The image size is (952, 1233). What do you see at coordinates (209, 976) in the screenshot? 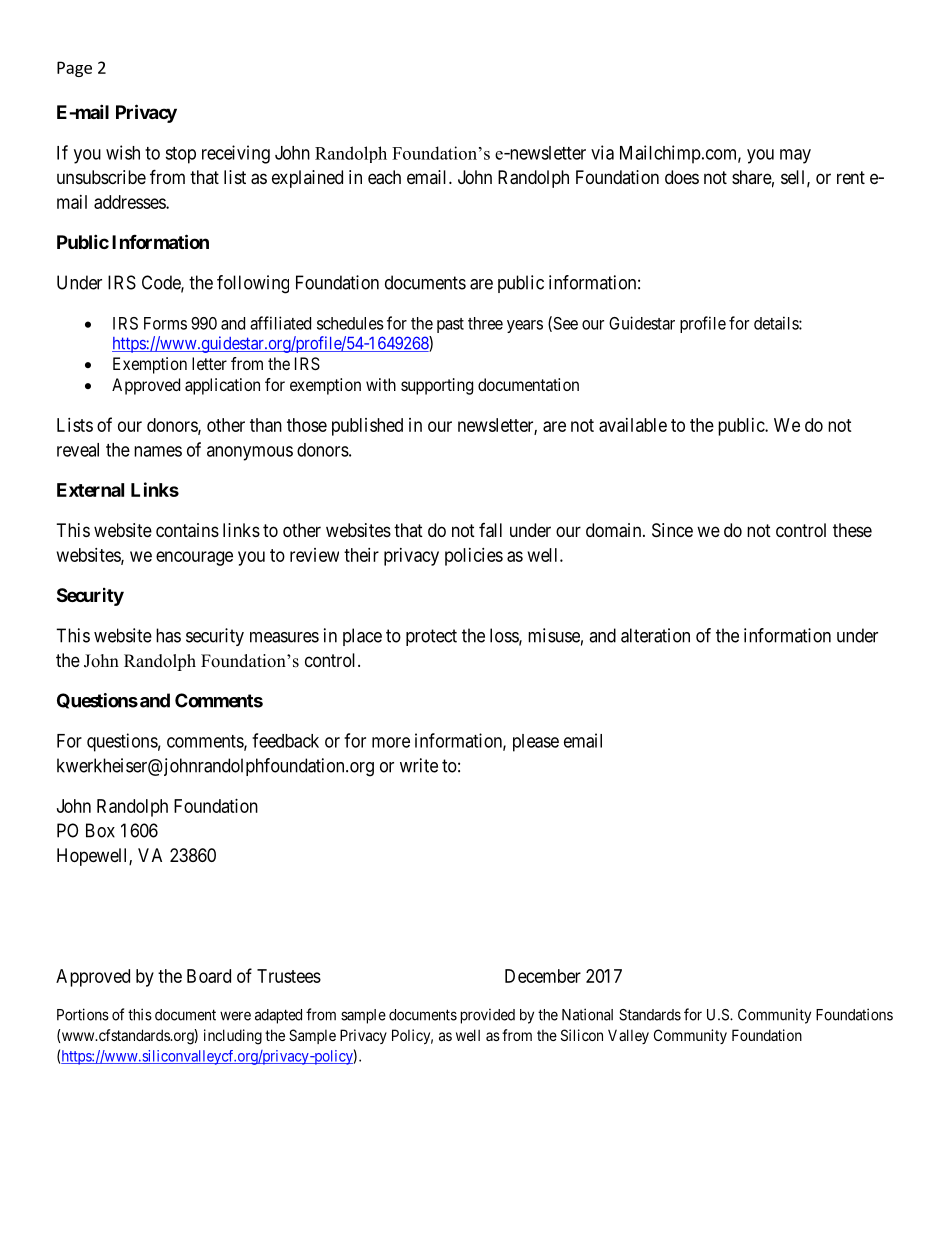
I see `Board` at bounding box center [209, 976].
